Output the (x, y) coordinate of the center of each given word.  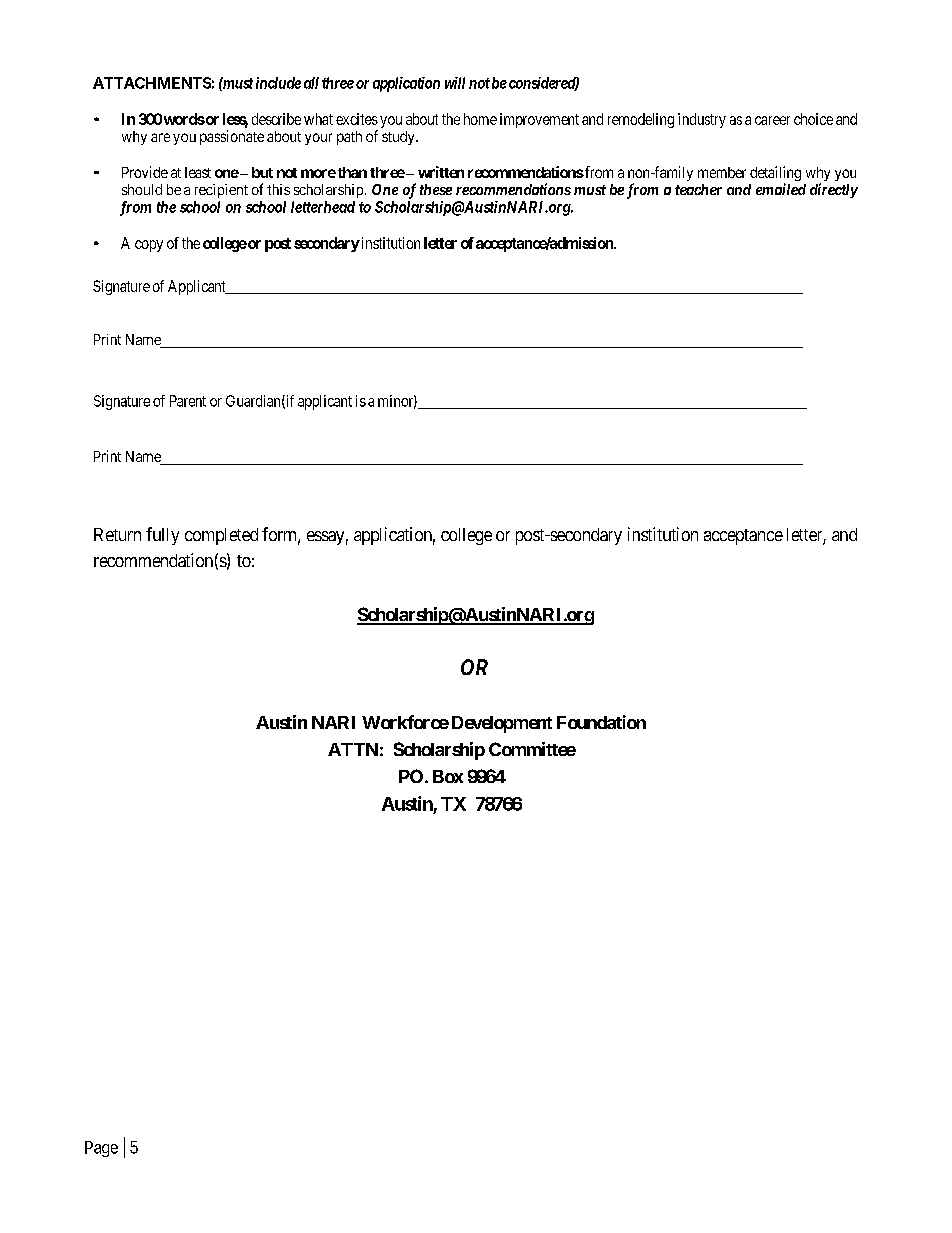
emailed (781, 189)
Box (448, 776)
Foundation (601, 722)
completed (221, 536)
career (772, 120)
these (436, 189)
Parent (188, 401)
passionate (232, 137)
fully (162, 536)
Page (101, 1149)
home (480, 119)
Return (117, 534)
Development (500, 724)
